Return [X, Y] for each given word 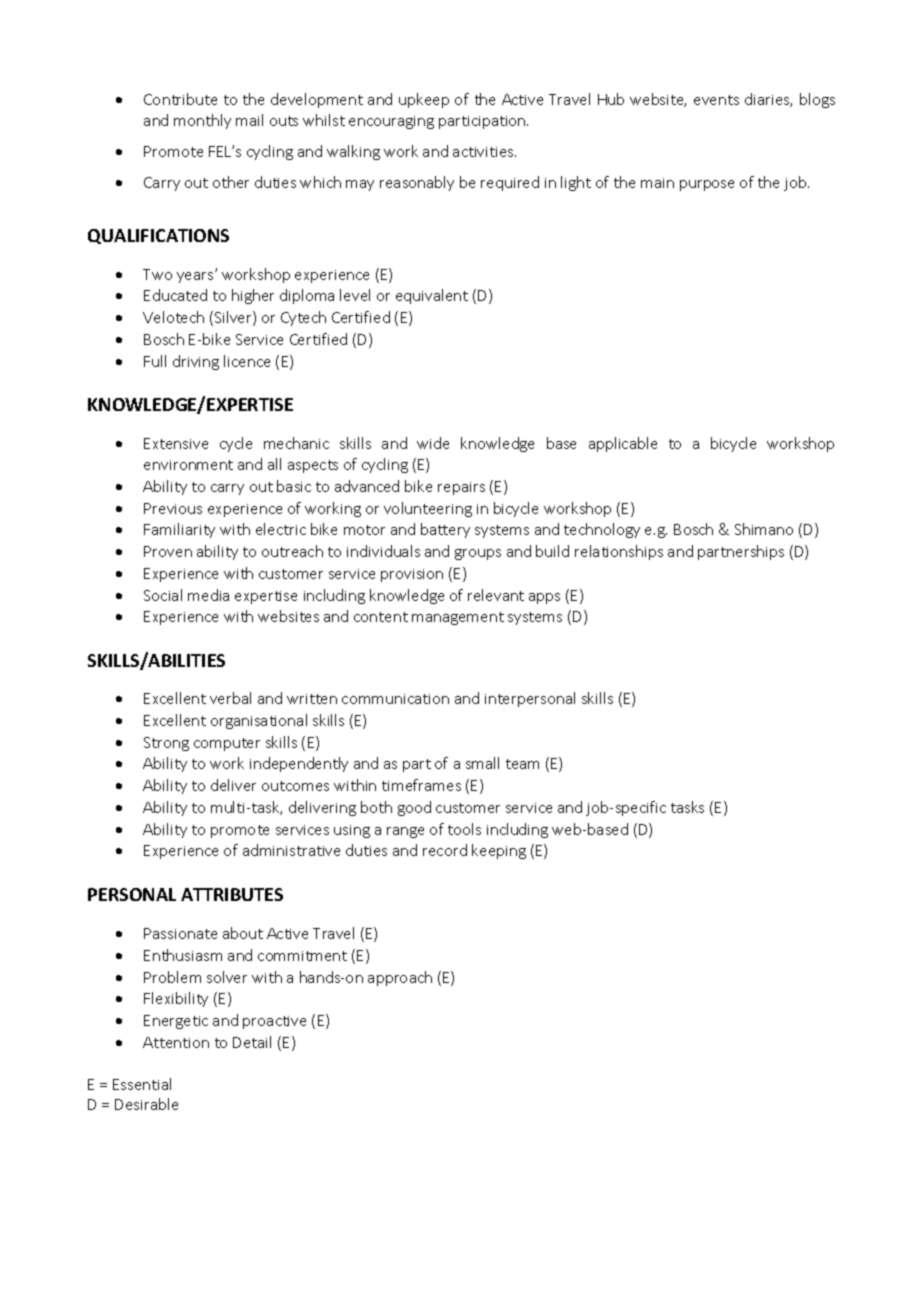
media [208, 595]
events [716, 100]
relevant [496, 595]
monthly [202, 121]
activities [484, 152]
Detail [252, 1042]
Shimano [764, 529]
